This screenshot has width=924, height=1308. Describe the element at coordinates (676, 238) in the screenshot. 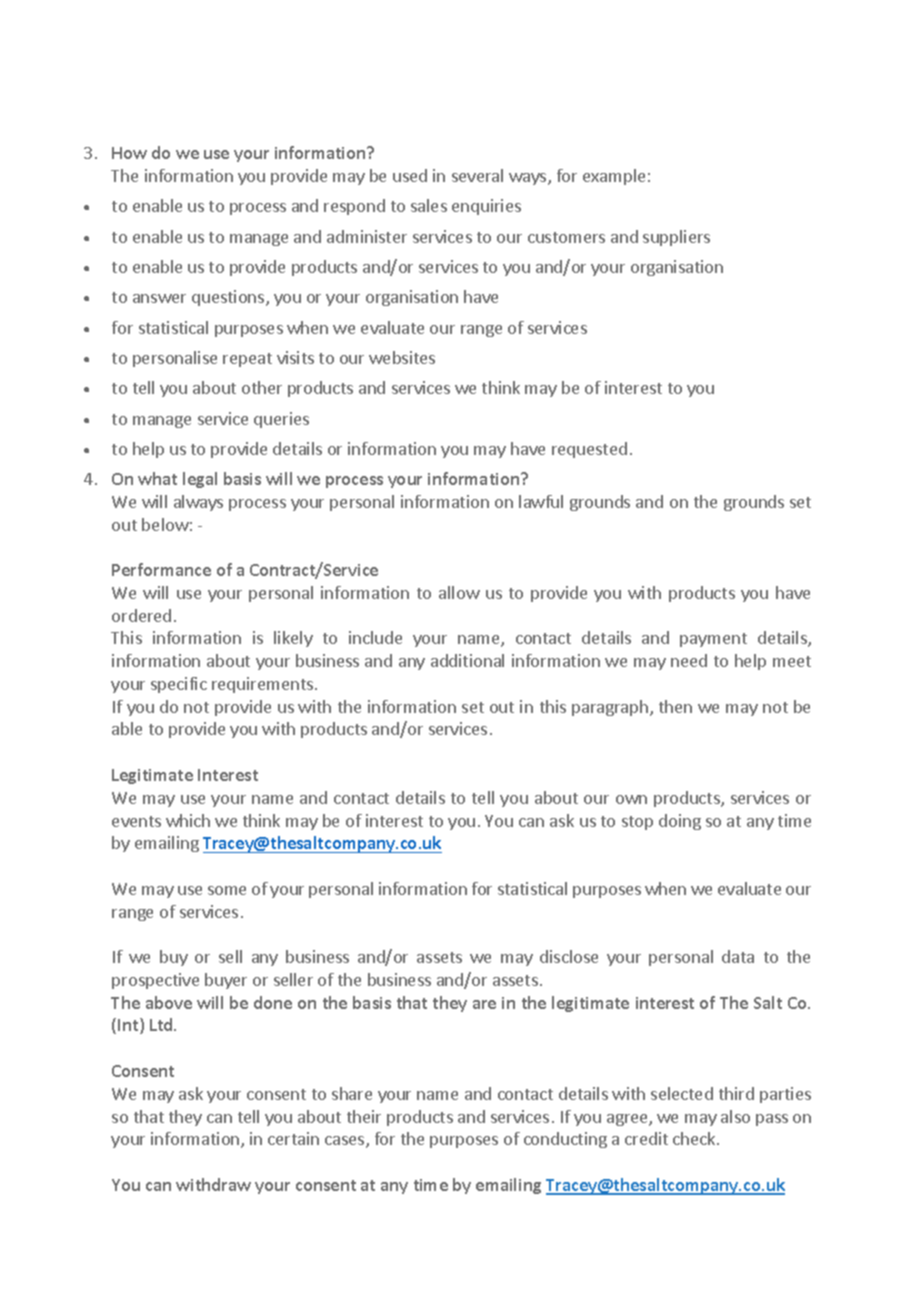

I see `suppliers` at that location.
